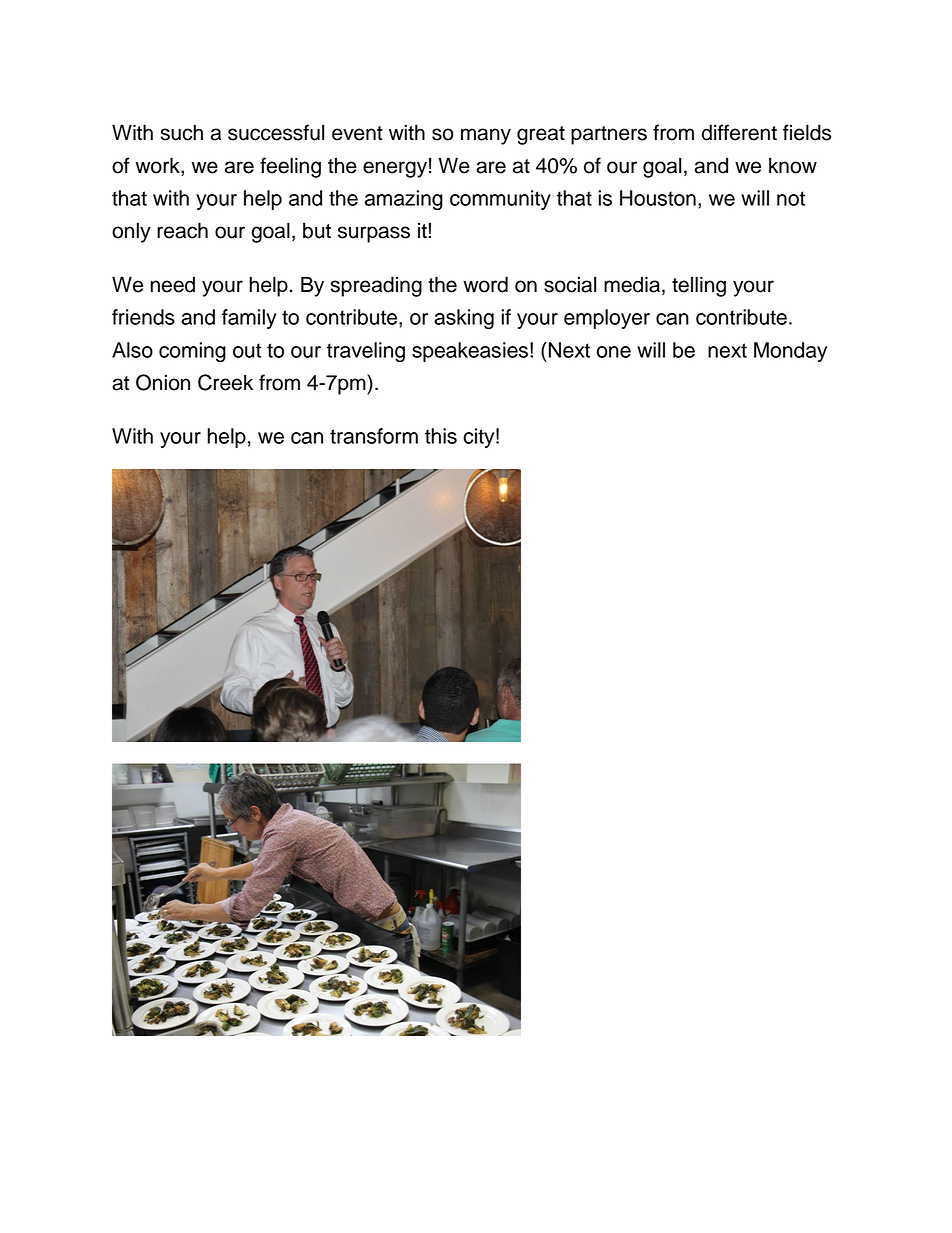 The width and height of the image is (952, 1233). I want to click on traveling, so click(366, 352).
